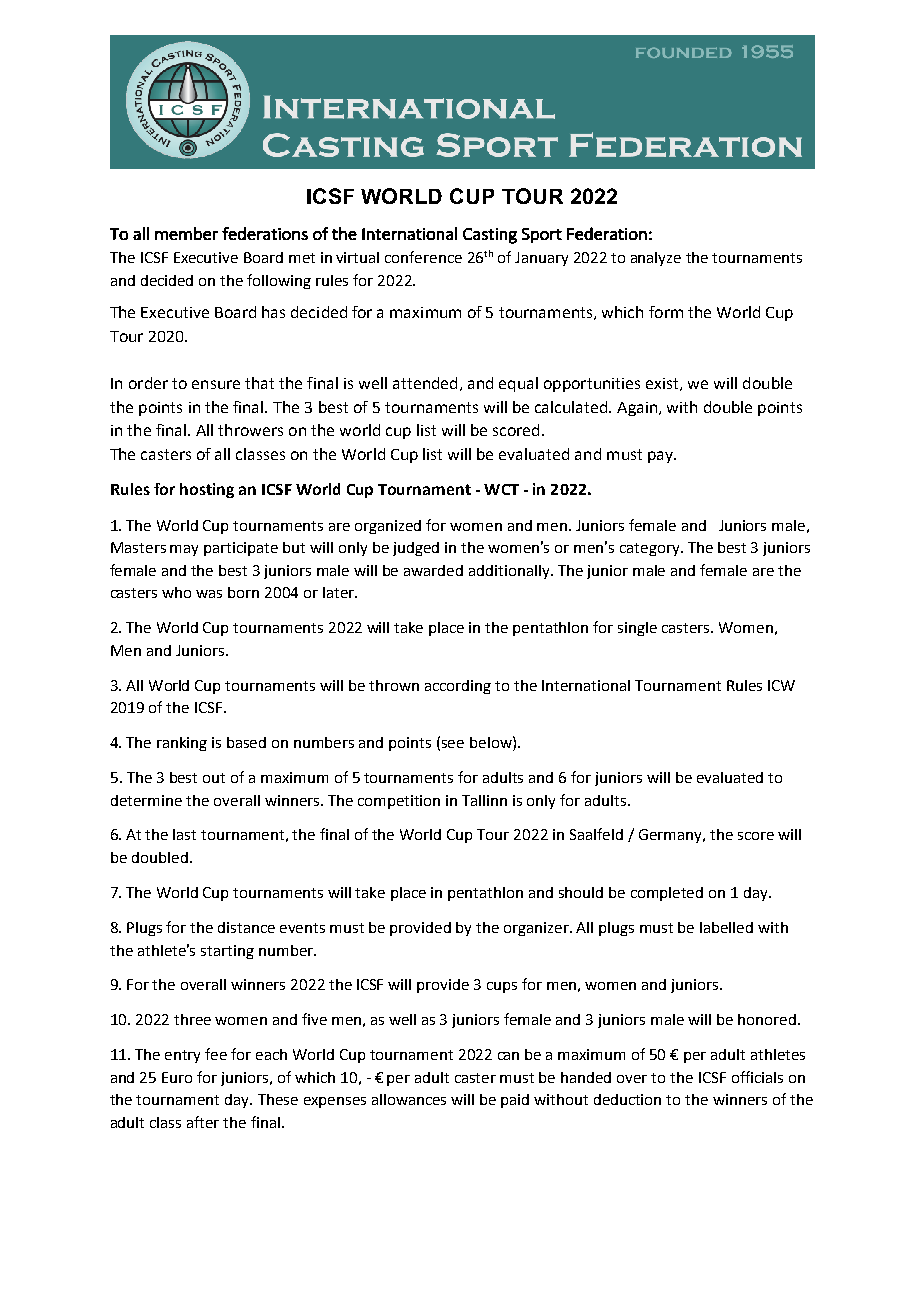 The image size is (924, 1308). What do you see at coordinates (637, 629) in the page?
I see `single` at bounding box center [637, 629].
